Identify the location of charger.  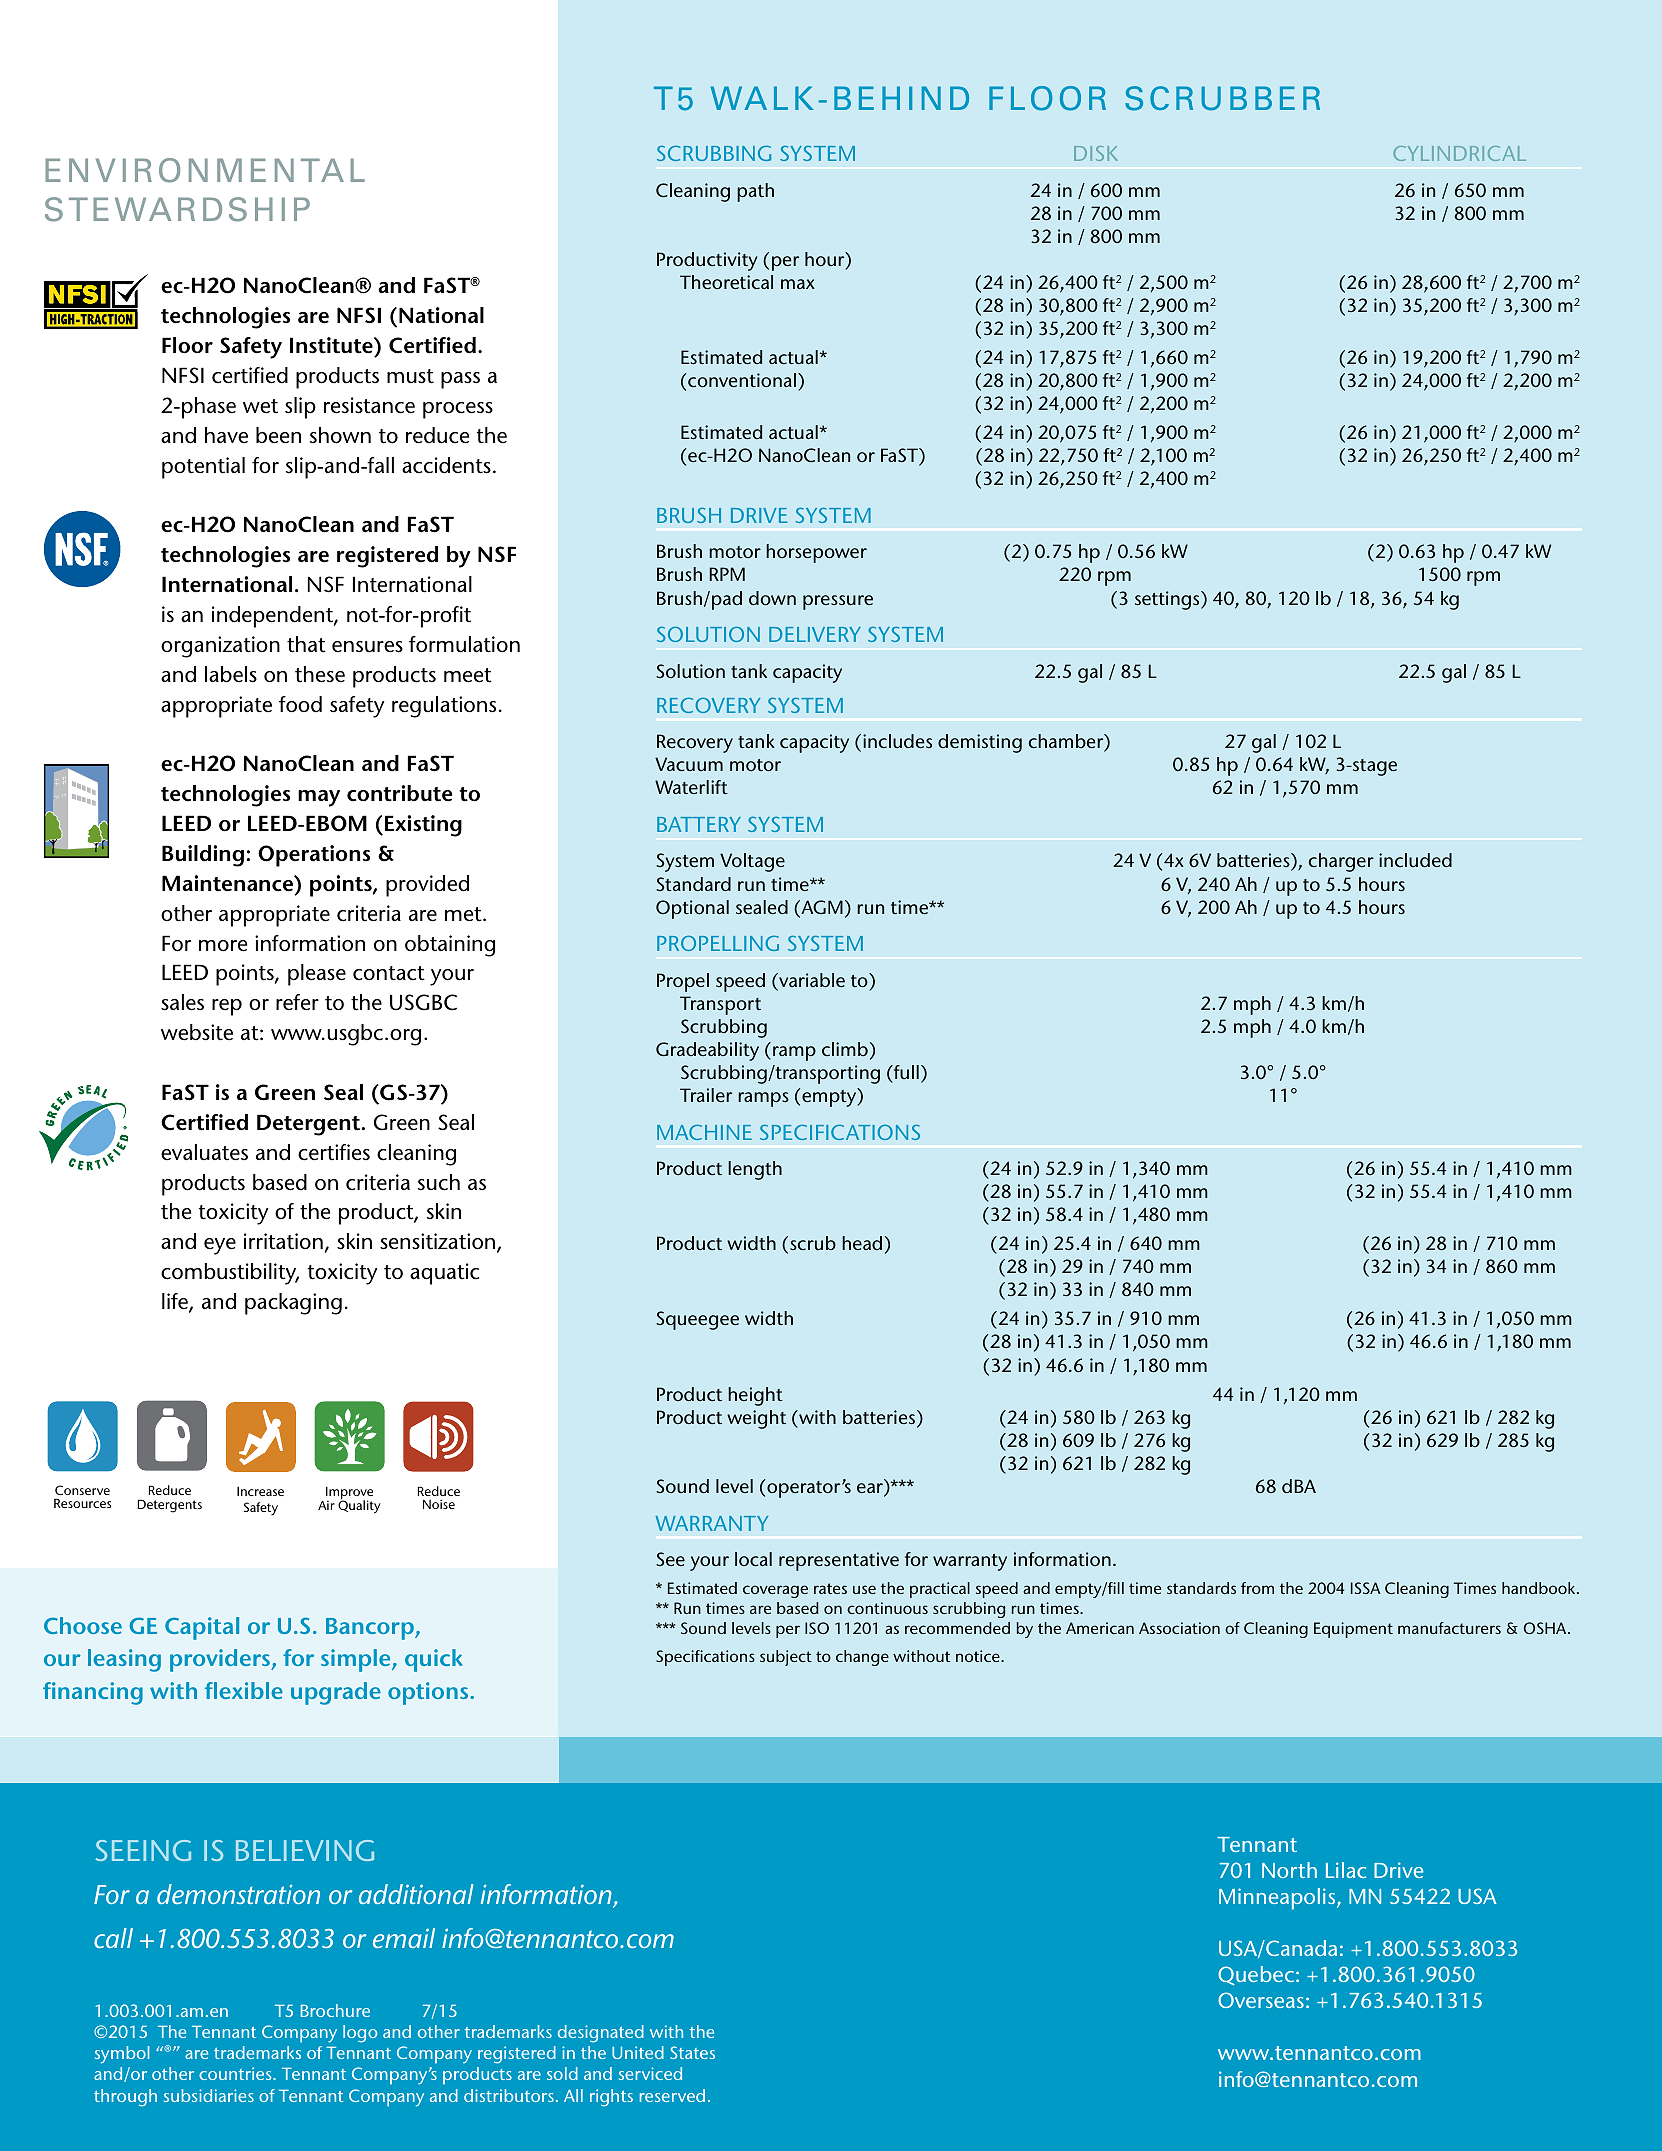
(1341, 862).
